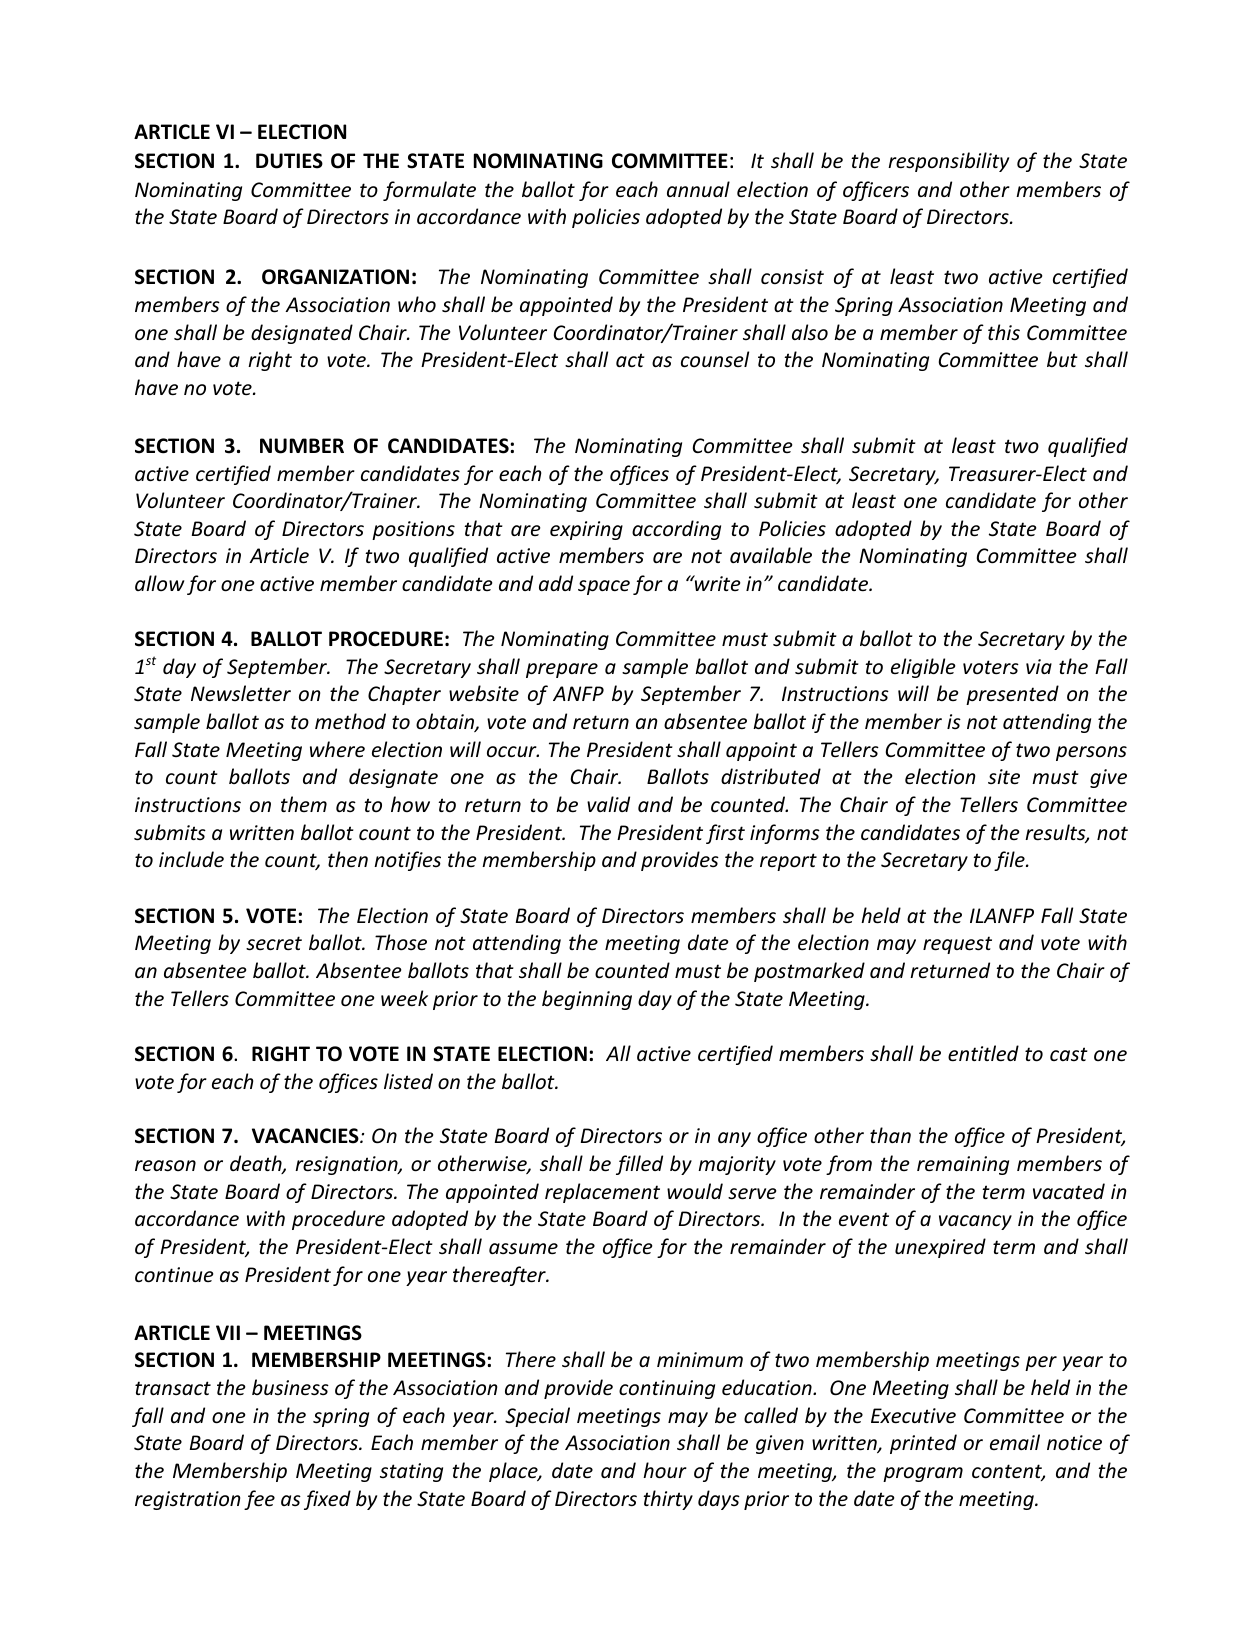 The height and width of the image is (1630, 1260). What do you see at coordinates (259, 1500) in the image?
I see `fee` at bounding box center [259, 1500].
